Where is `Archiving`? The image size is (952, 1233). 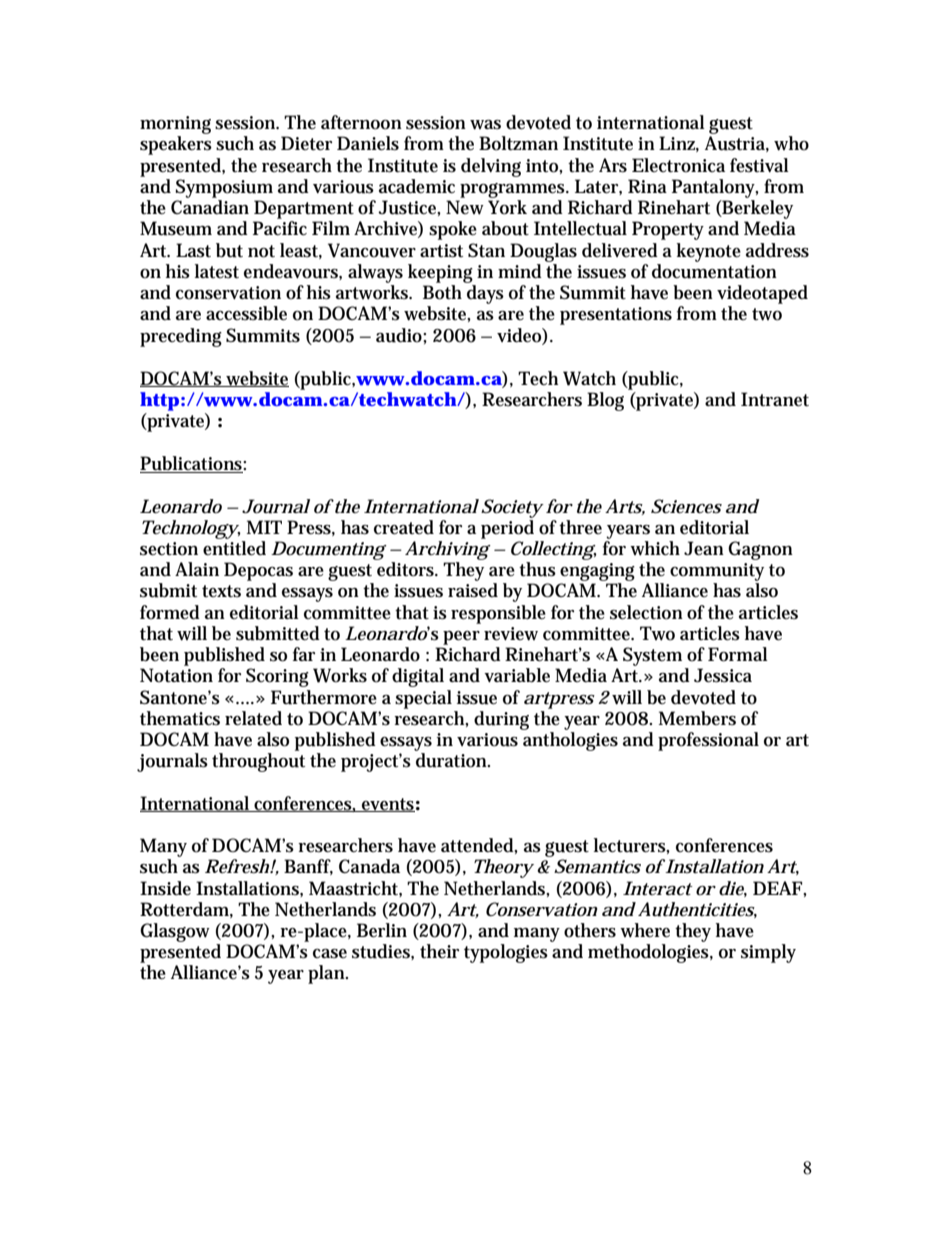 Archiving is located at coordinates (448, 550).
